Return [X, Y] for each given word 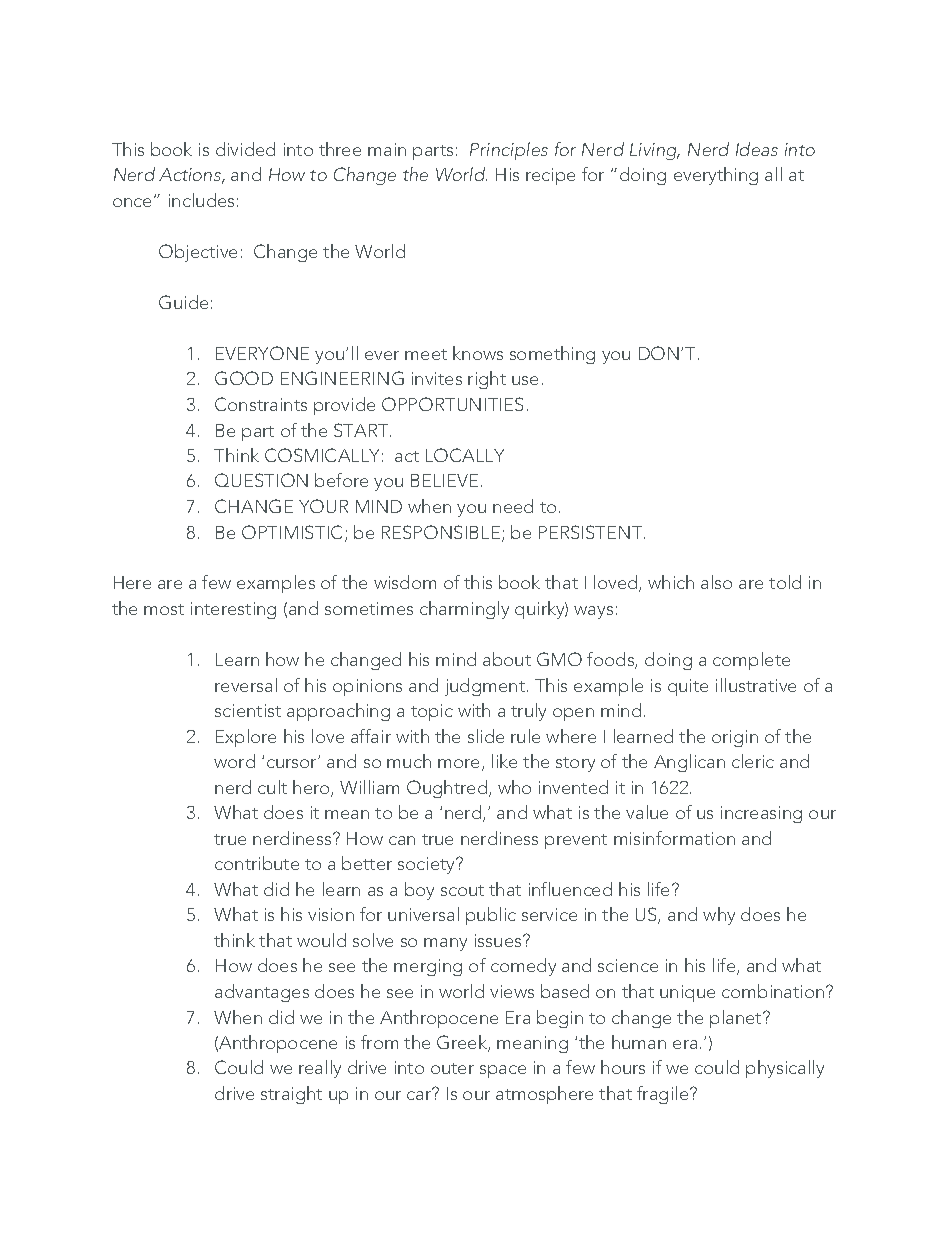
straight [291, 1095]
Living [654, 151]
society [428, 865]
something [552, 355]
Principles [509, 151]
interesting [233, 610]
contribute [257, 863]
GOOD [244, 378]
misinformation [674, 838]
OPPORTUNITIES [452, 404]
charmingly [464, 610]
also [716, 582]
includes [201, 200]
